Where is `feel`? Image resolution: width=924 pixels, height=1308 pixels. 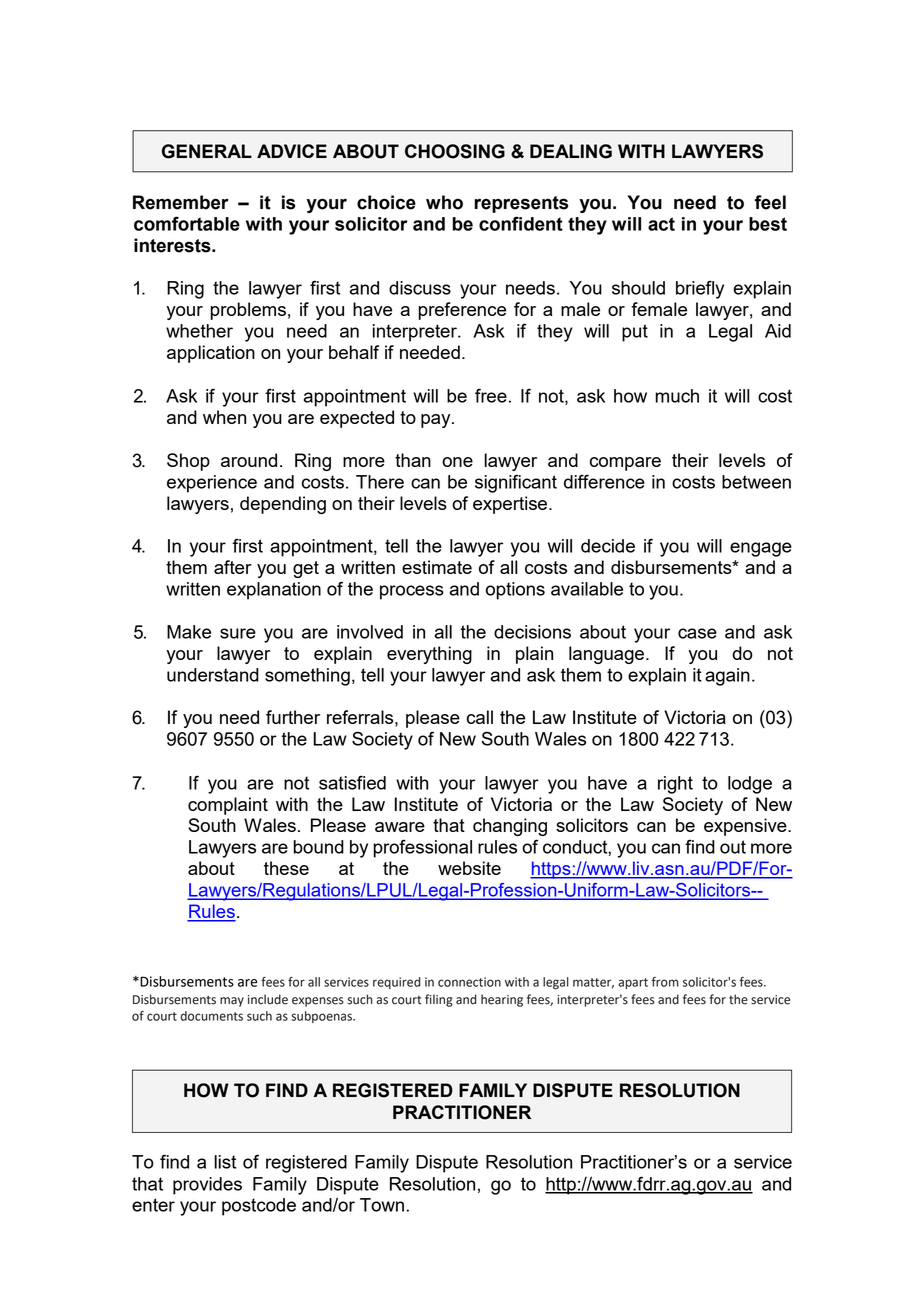 feel is located at coordinates (770, 202).
